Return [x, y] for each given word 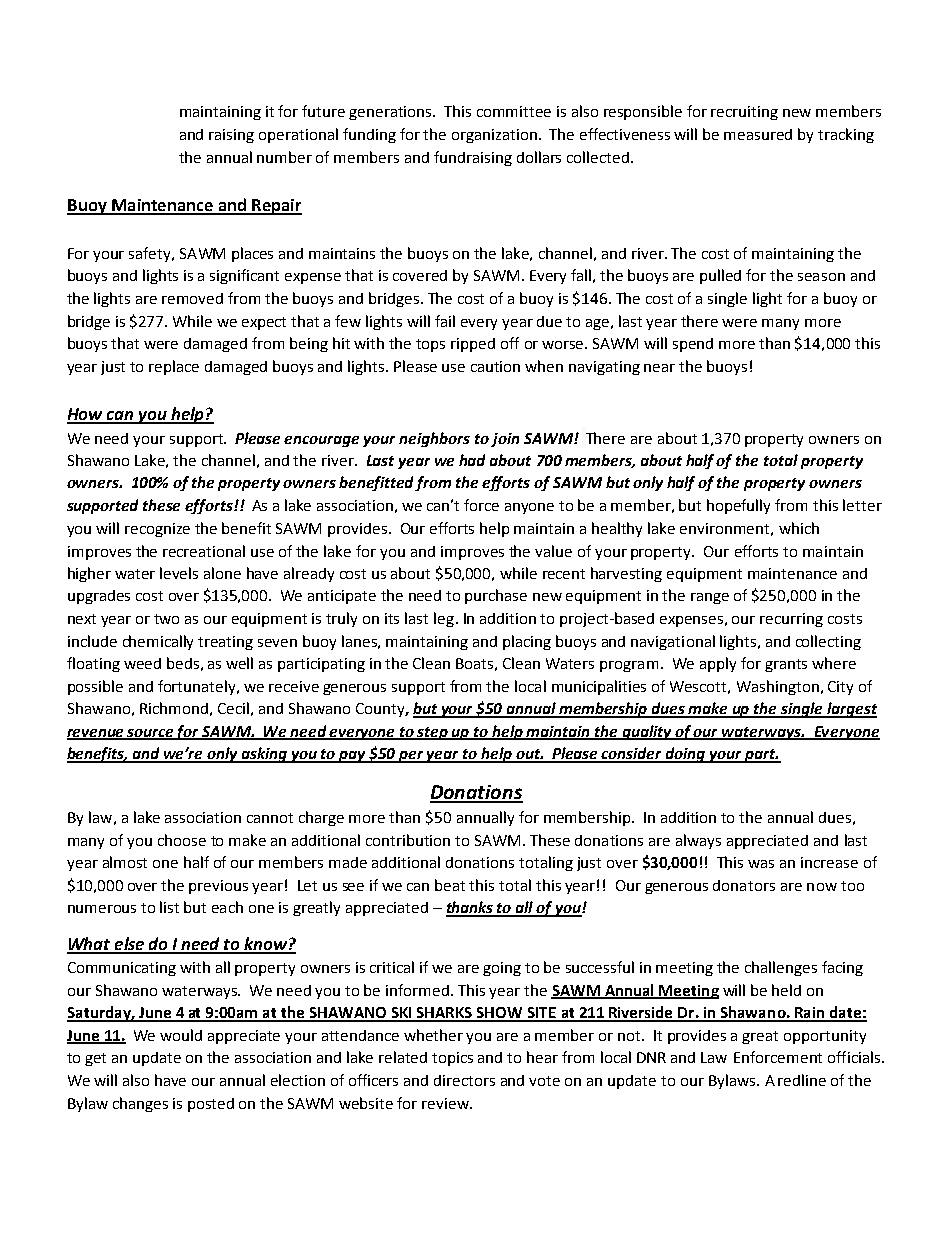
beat [450, 885]
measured [758, 134]
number [284, 157]
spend [693, 345]
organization [496, 136]
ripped [473, 345]
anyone [529, 508]
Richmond [174, 708]
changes [140, 1104]
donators [744, 885]
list [169, 907]
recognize [157, 530]
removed [192, 298]
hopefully [738, 506]
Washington [778, 687]
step [433, 733]
